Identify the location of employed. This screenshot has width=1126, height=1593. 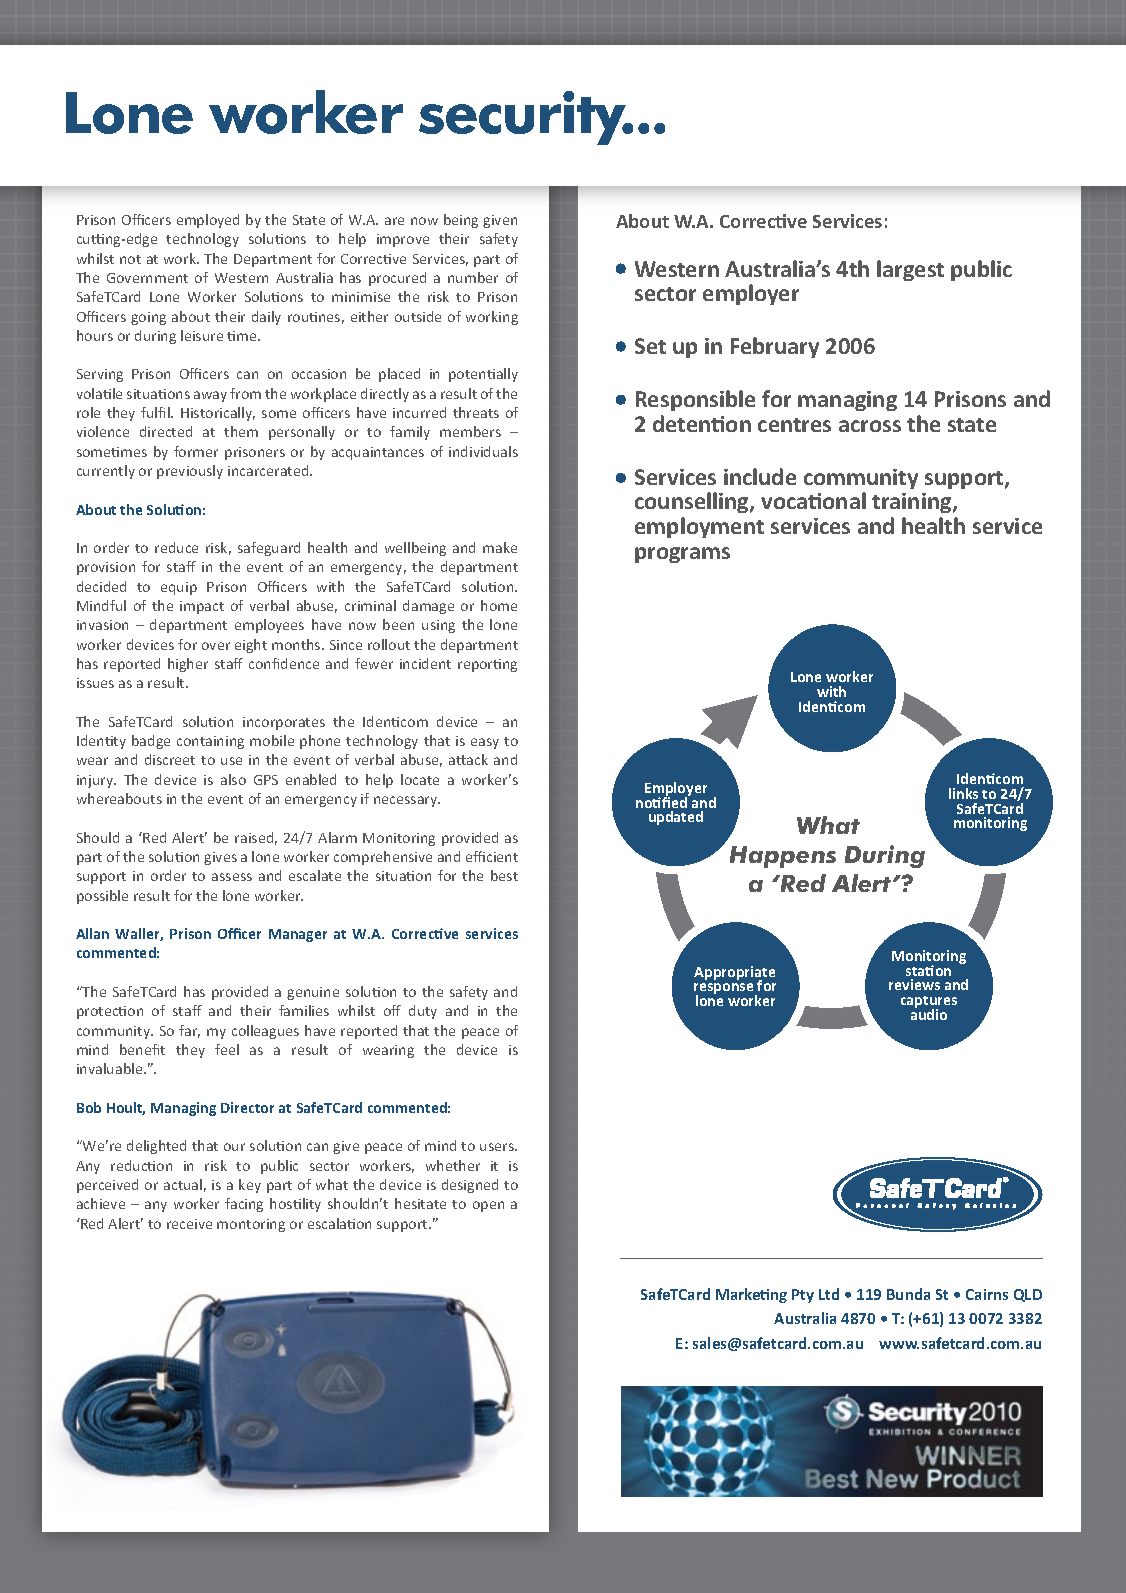
(208, 221).
